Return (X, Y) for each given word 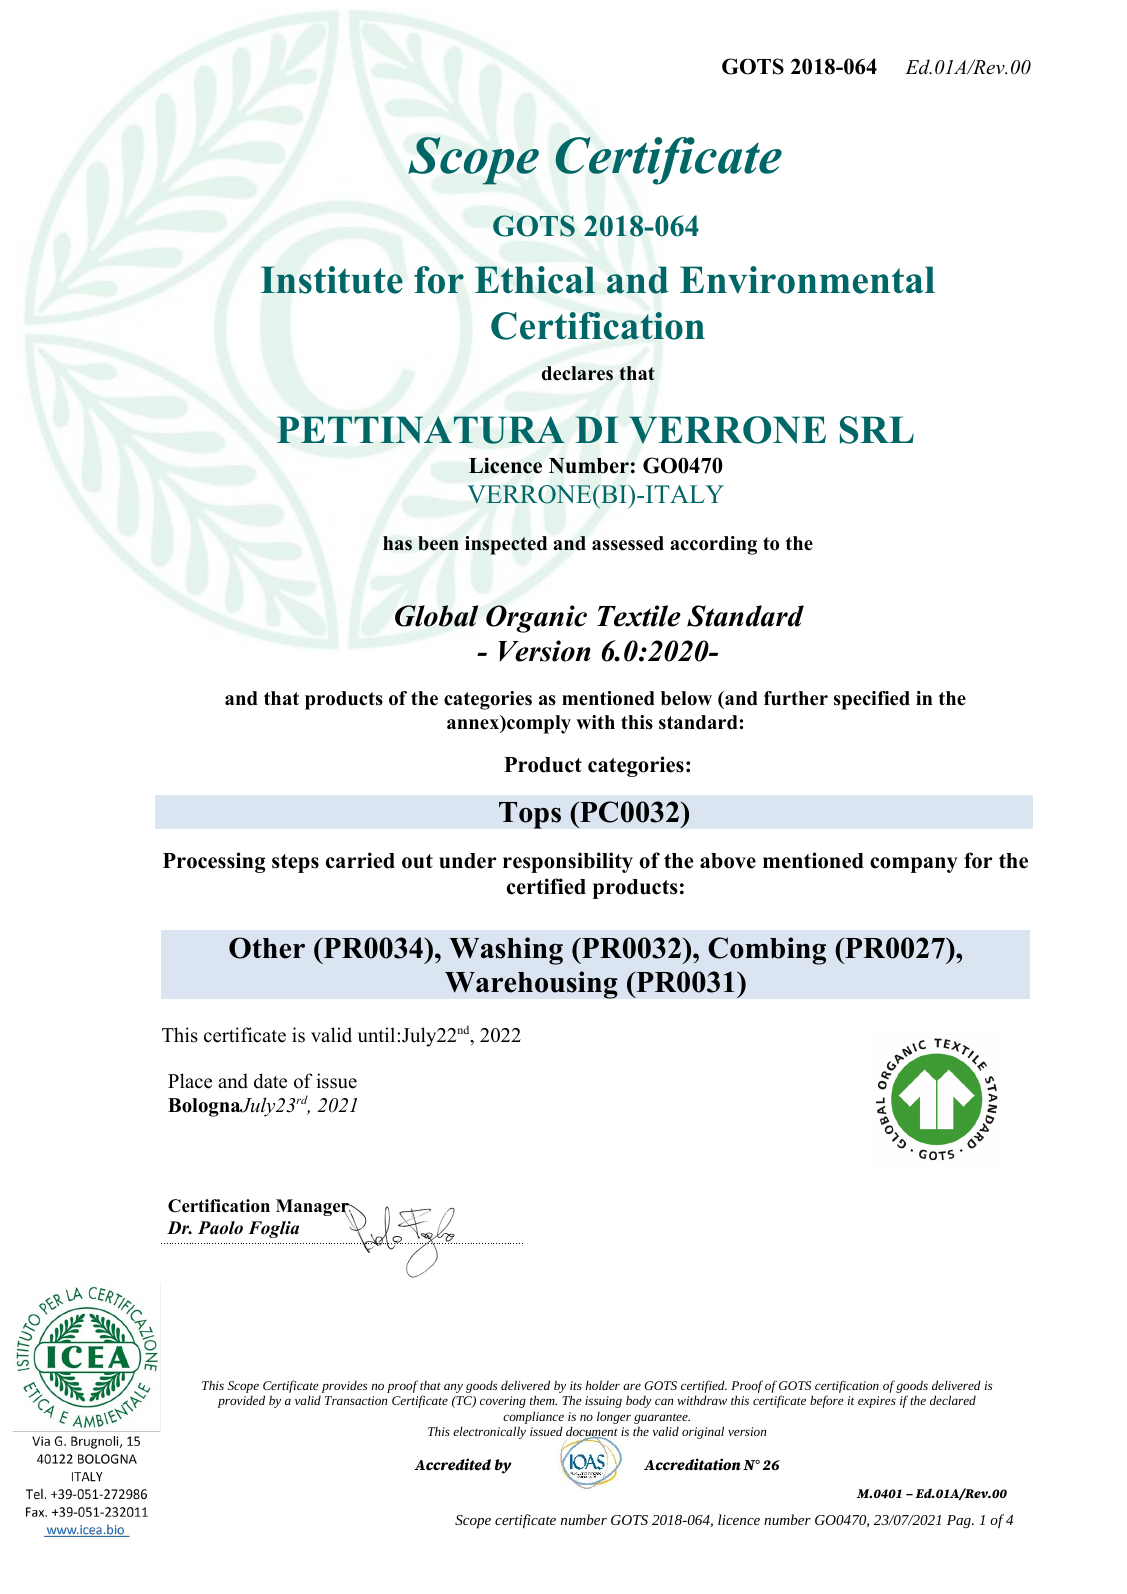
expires (877, 1402)
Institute (332, 280)
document (592, 1433)
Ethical (535, 280)
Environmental (807, 280)
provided (241, 1402)
